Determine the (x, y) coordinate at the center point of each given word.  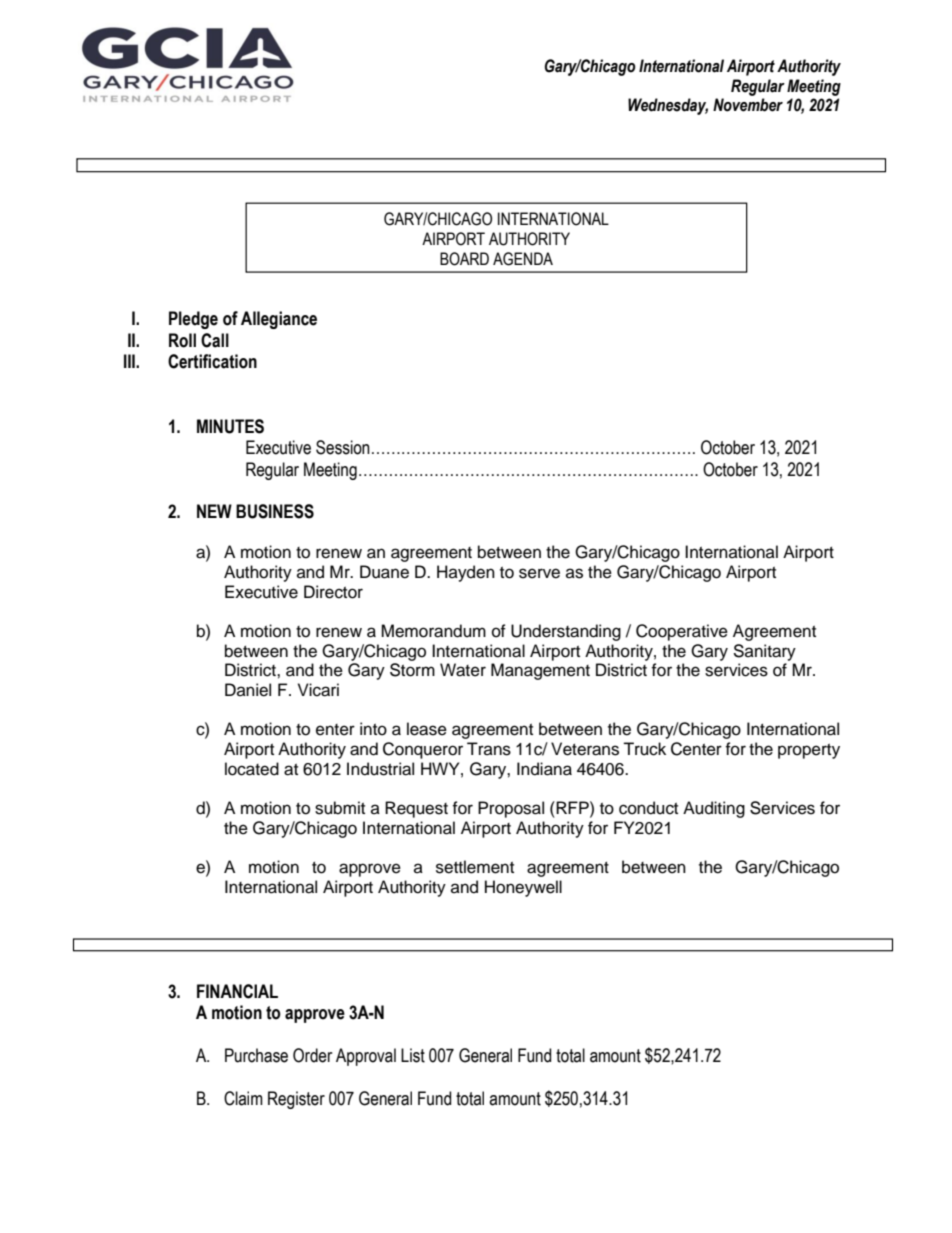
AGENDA (523, 259)
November (748, 105)
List (413, 1055)
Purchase (256, 1055)
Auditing (714, 809)
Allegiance (279, 320)
